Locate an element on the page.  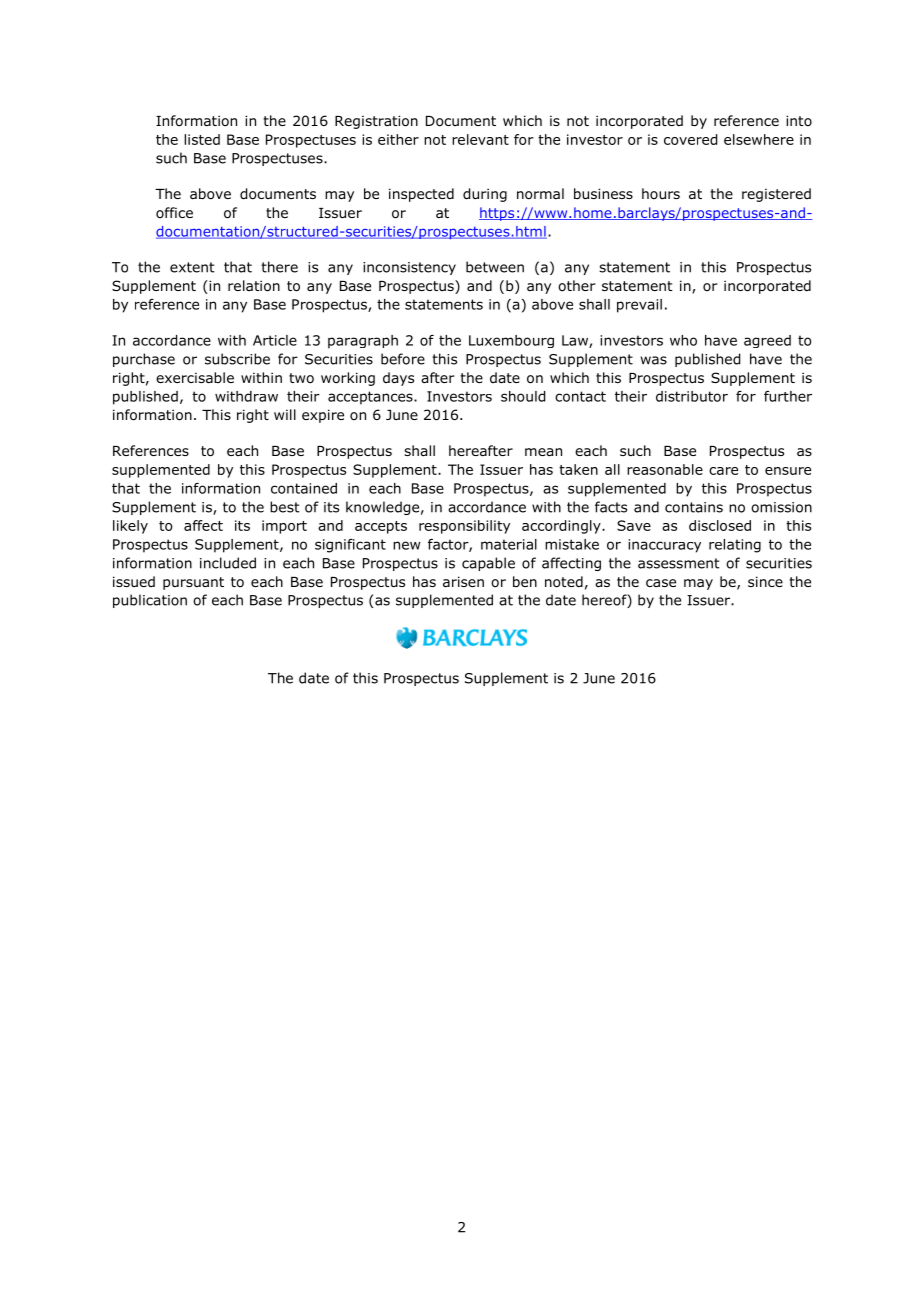
listed is located at coordinates (202, 139).
